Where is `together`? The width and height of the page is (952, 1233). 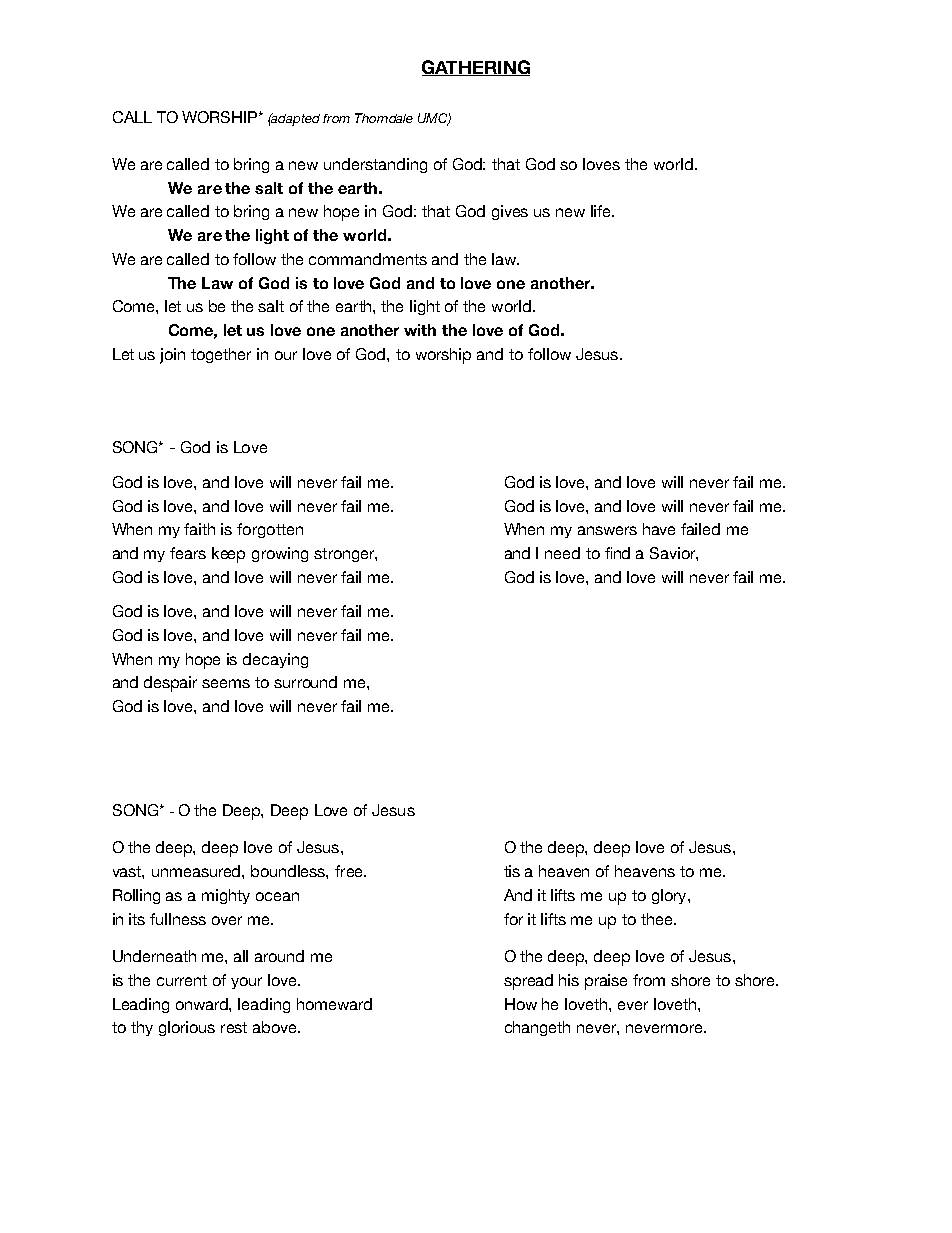
together is located at coordinates (221, 355).
